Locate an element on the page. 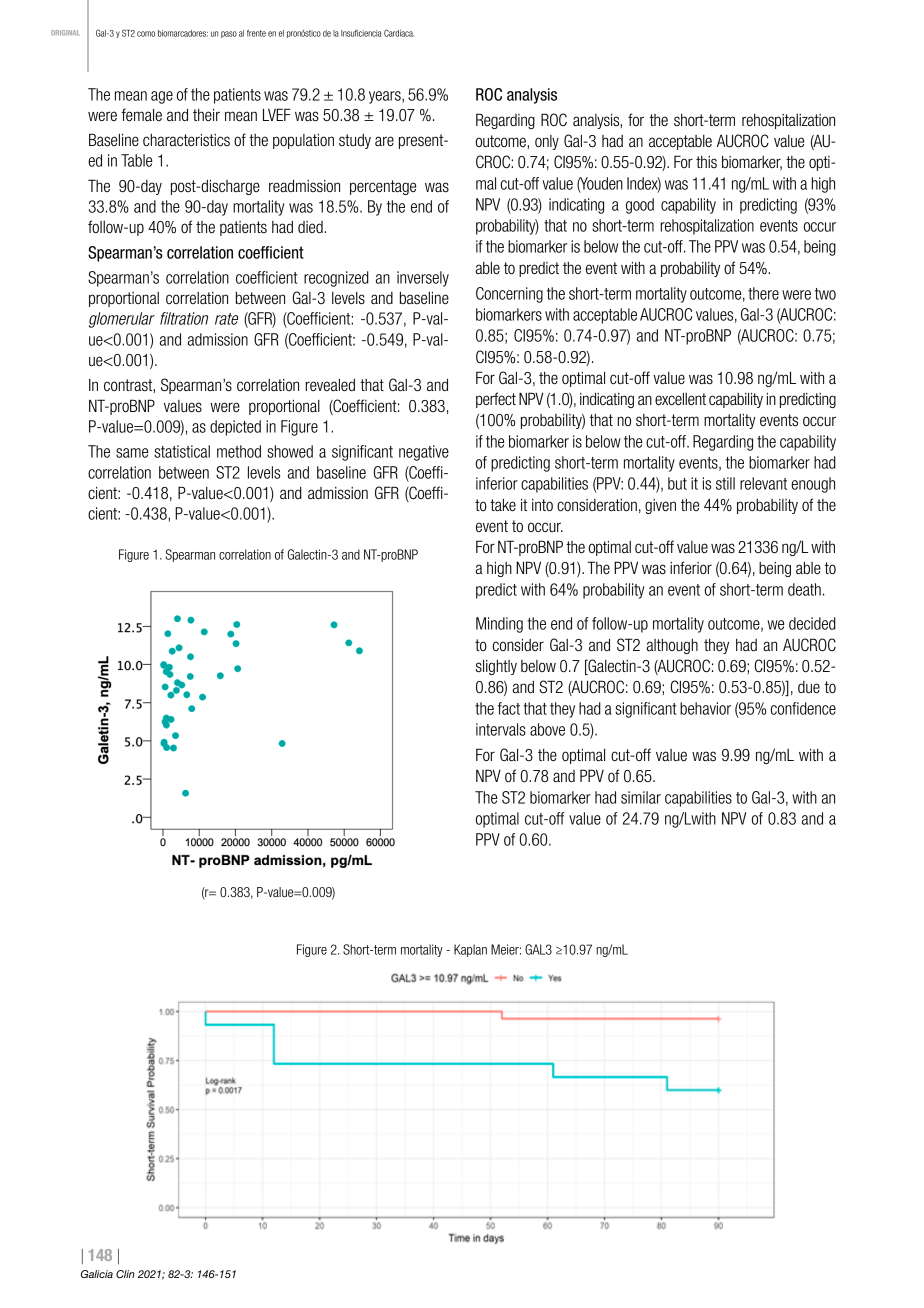 Image resolution: width=924 pixels, height=1308 pixels. como is located at coordinates (146, 34).
